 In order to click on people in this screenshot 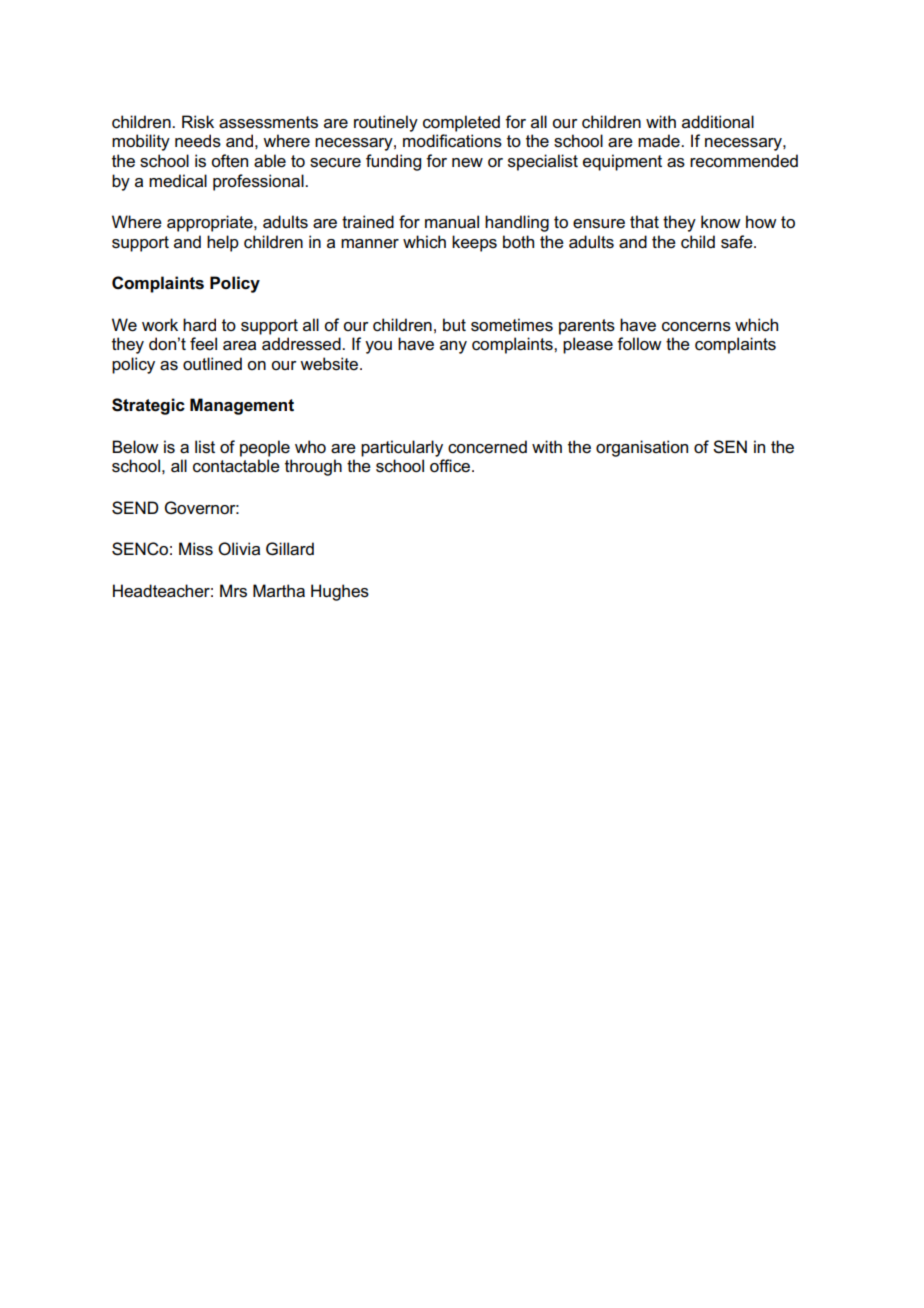, I will do `click(265, 448)`.
